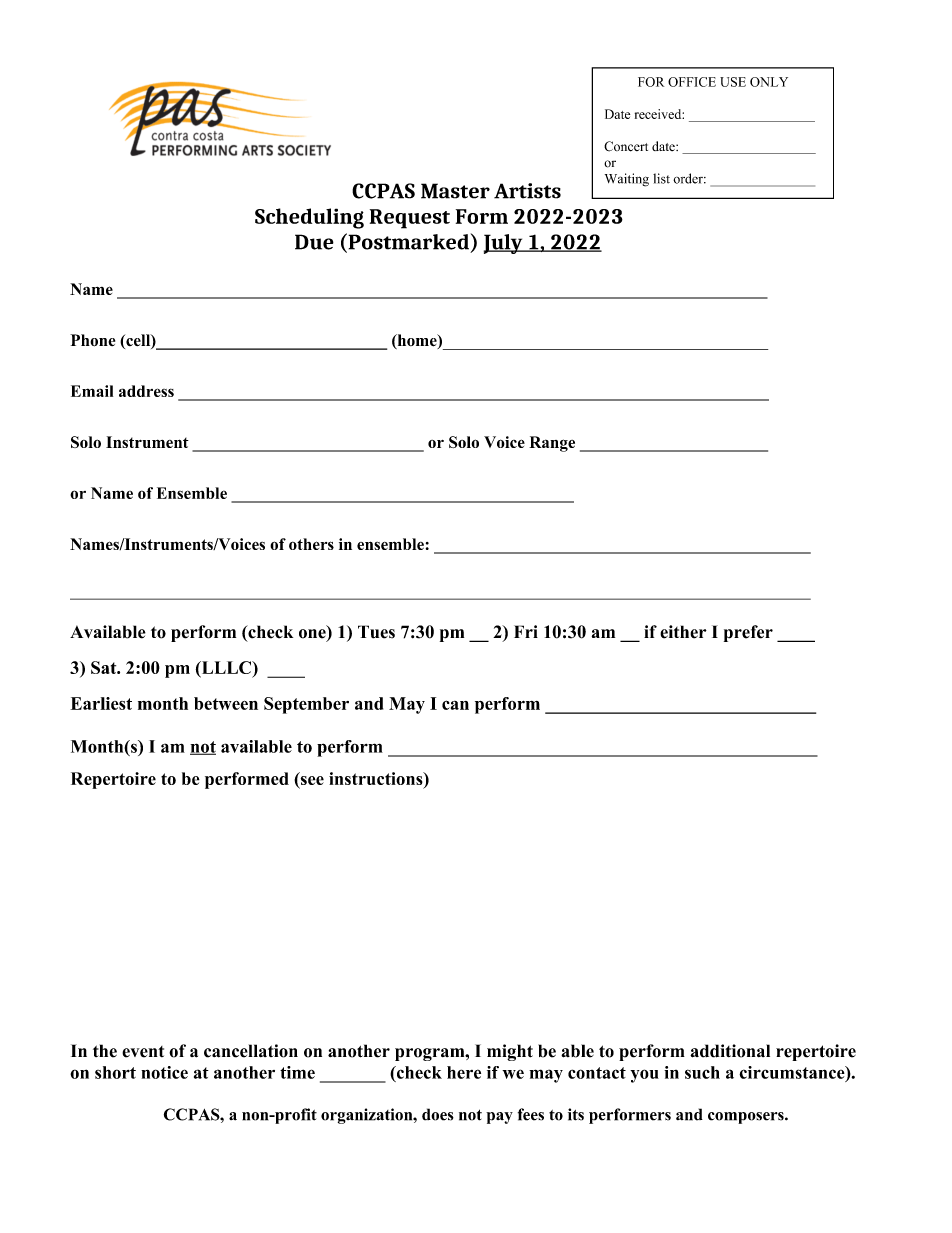 This screenshot has width=952, height=1233. What do you see at coordinates (455, 191) in the screenshot?
I see `Master` at bounding box center [455, 191].
